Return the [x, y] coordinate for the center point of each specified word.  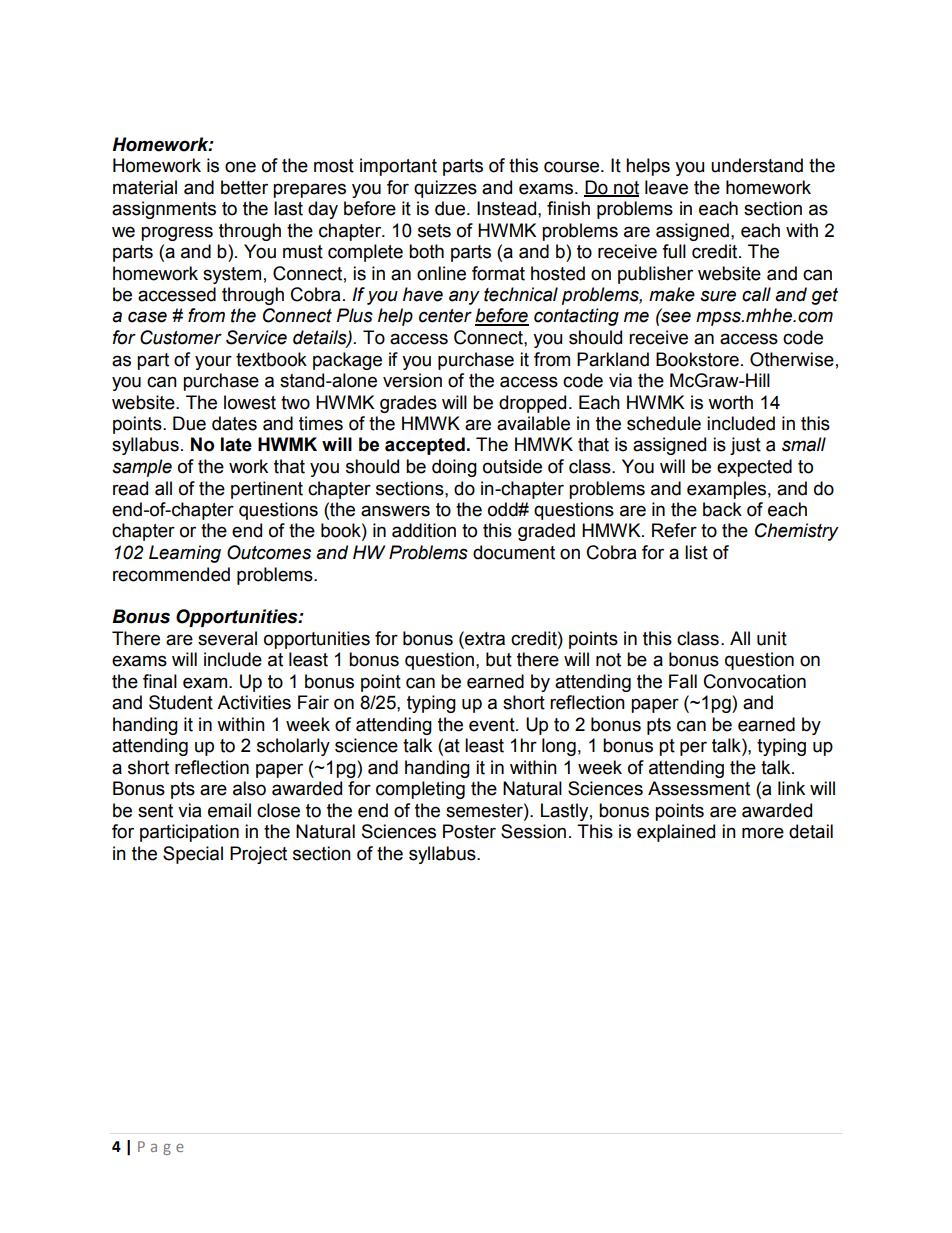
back [722, 509]
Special [193, 855]
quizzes [445, 189]
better [244, 187]
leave [666, 187]
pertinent [267, 490]
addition [424, 530]
